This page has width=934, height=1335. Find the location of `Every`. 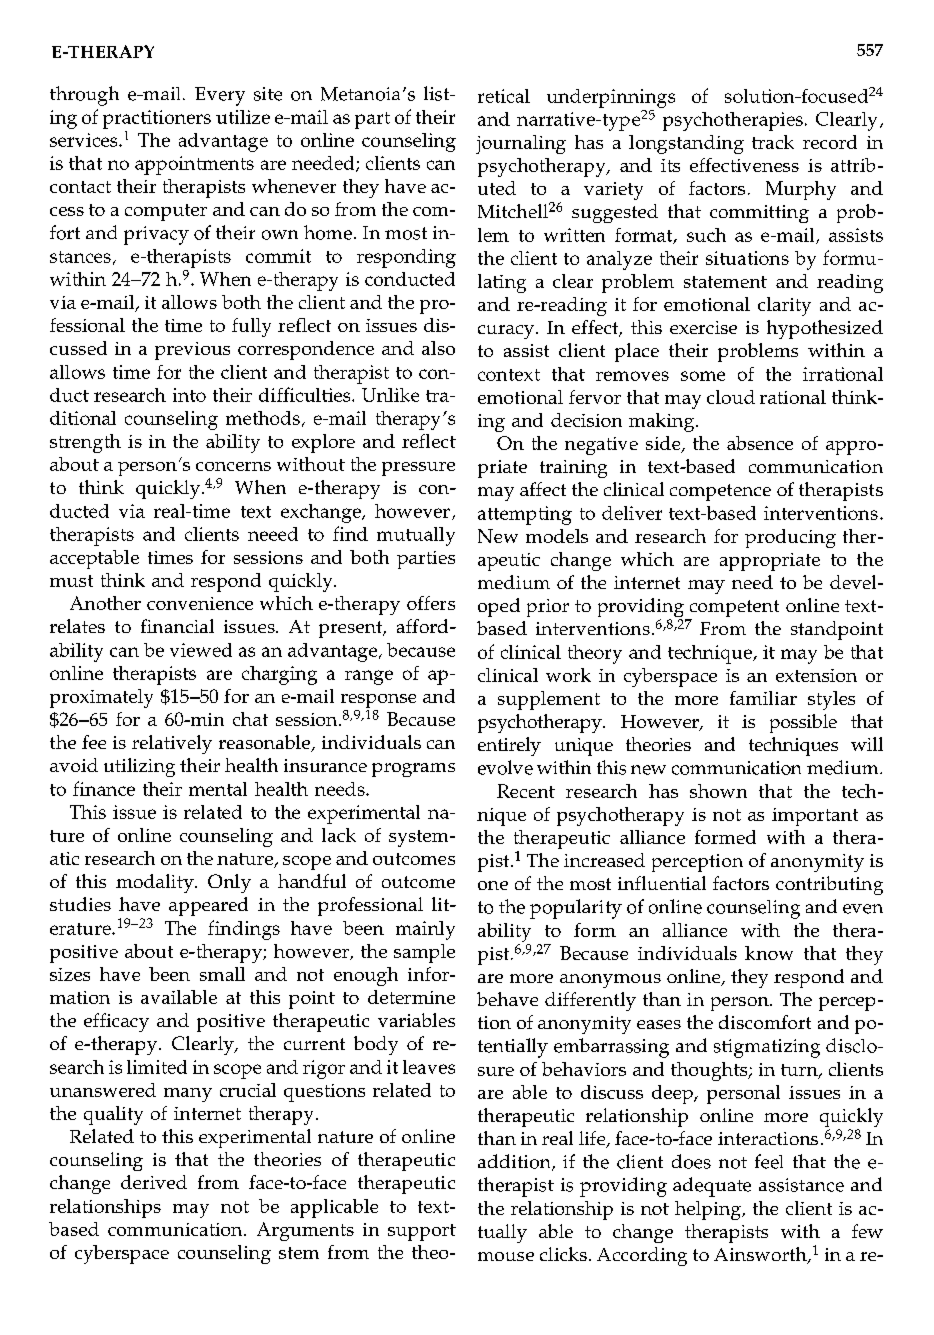

Every is located at coordinates (220, 96).
